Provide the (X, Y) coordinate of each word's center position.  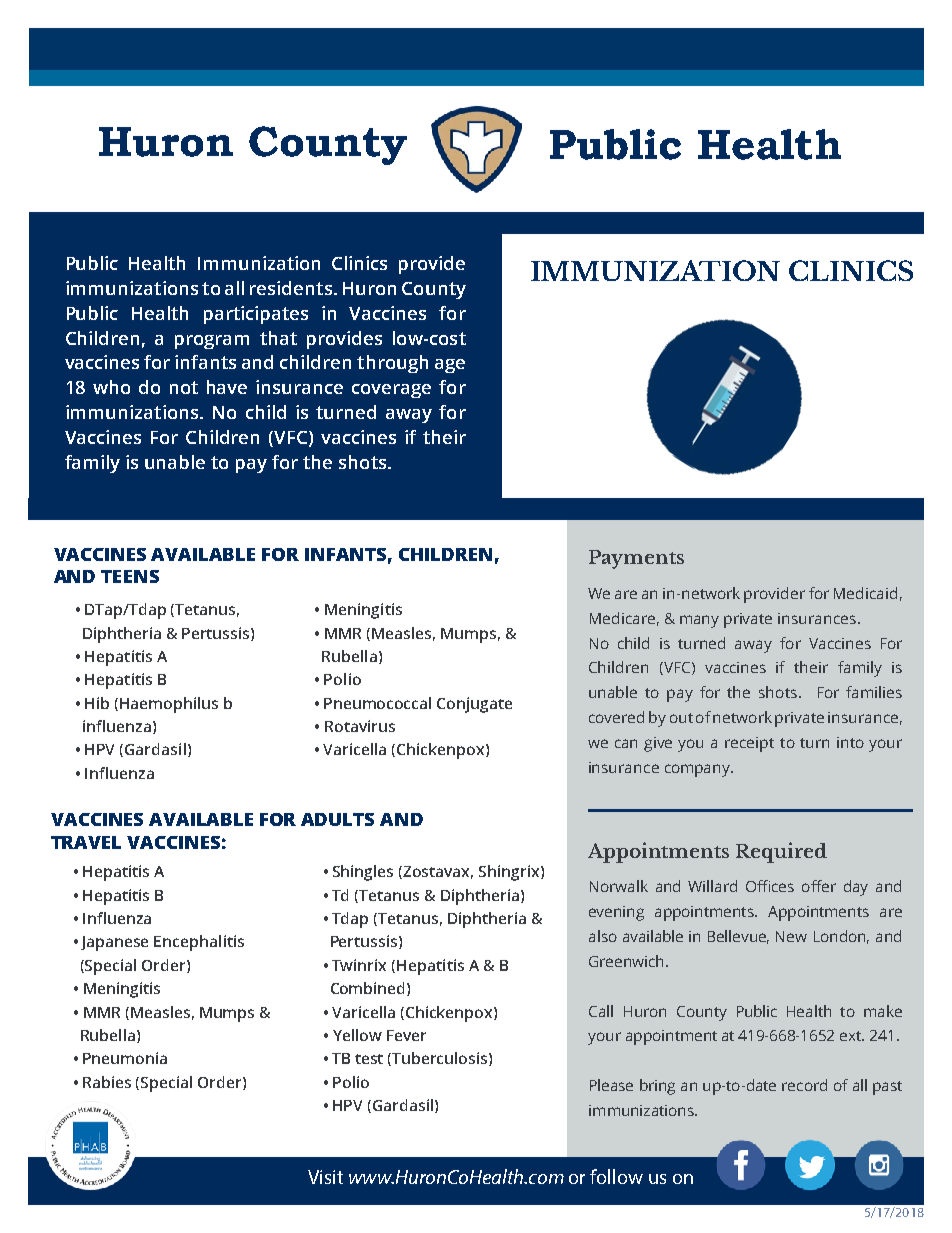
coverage (391, 391)
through (392, 364)
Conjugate (474, 705)
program (212, 342)
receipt (749, 744)
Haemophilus (169, 705)
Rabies (107, 1082)
